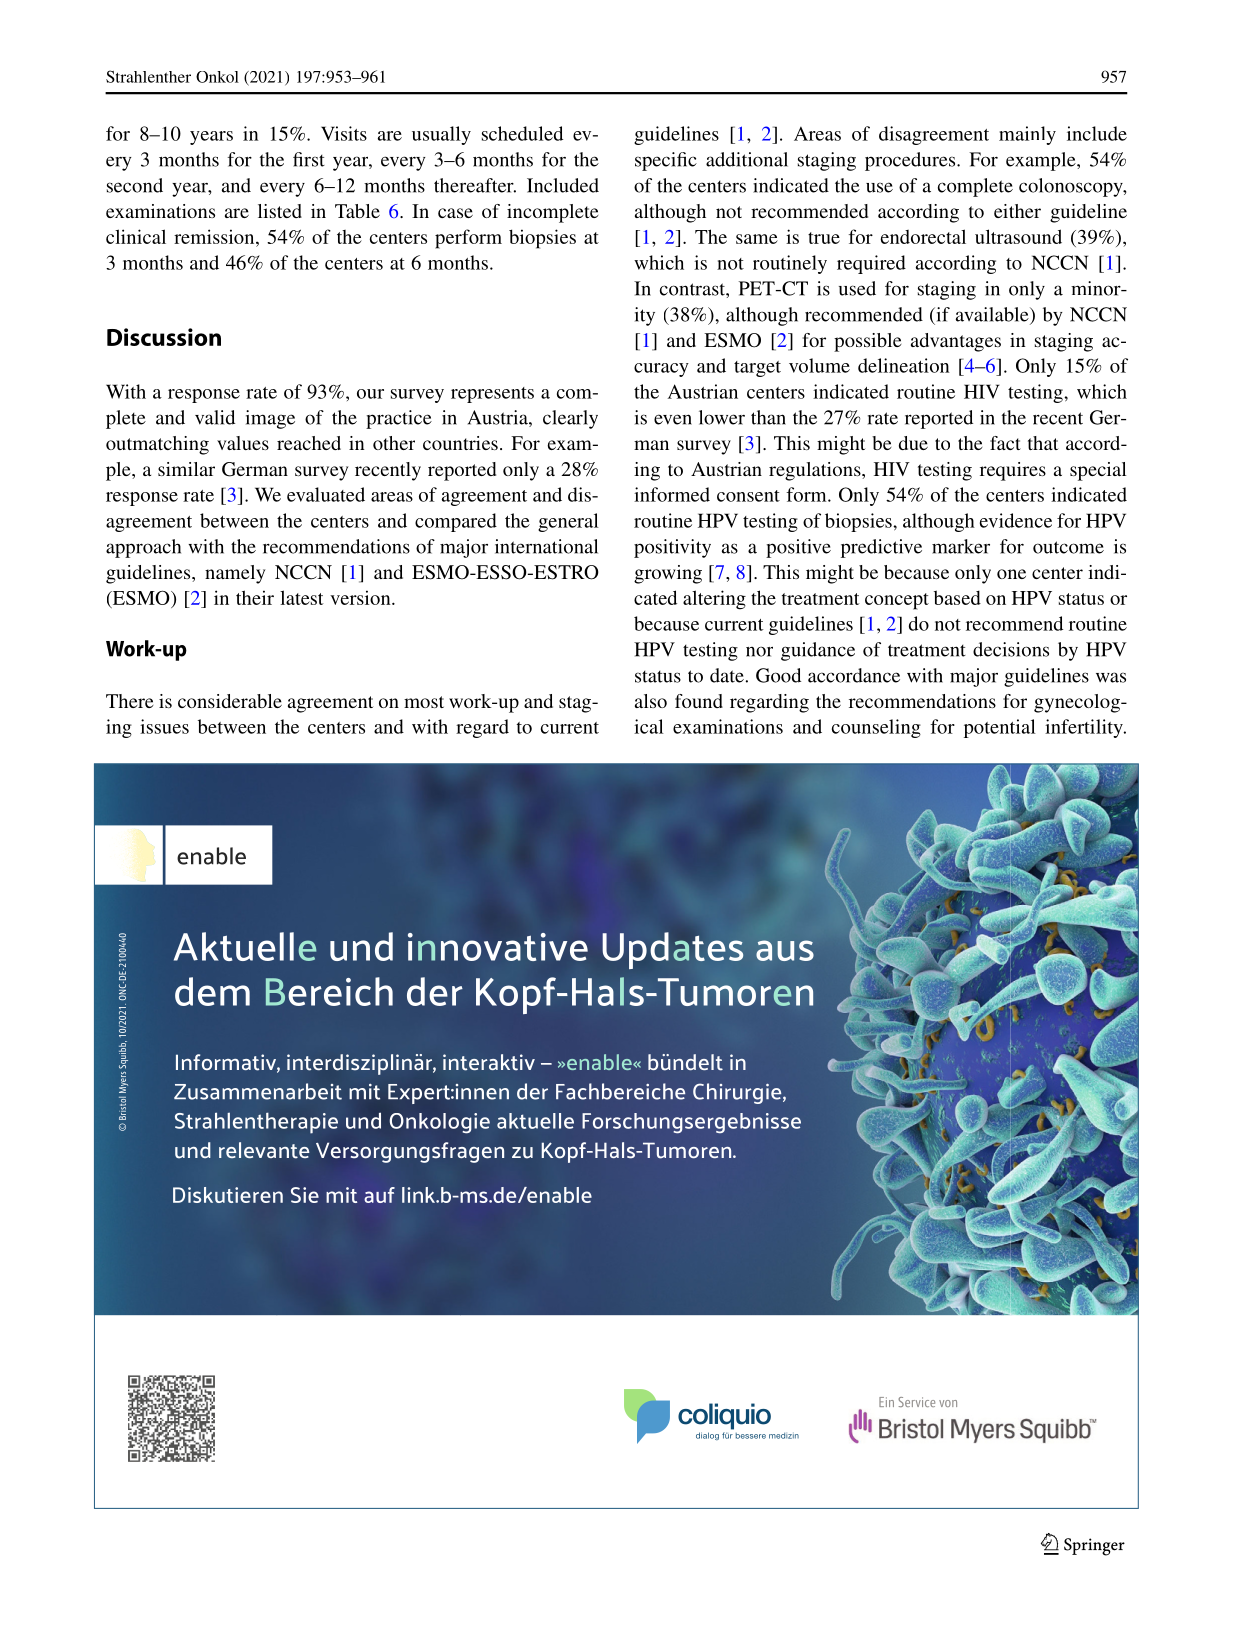 This page has height=1638, width=1233. Describe the element at coordinates (326, 494) in the page. I see `evaluated` at that location.
